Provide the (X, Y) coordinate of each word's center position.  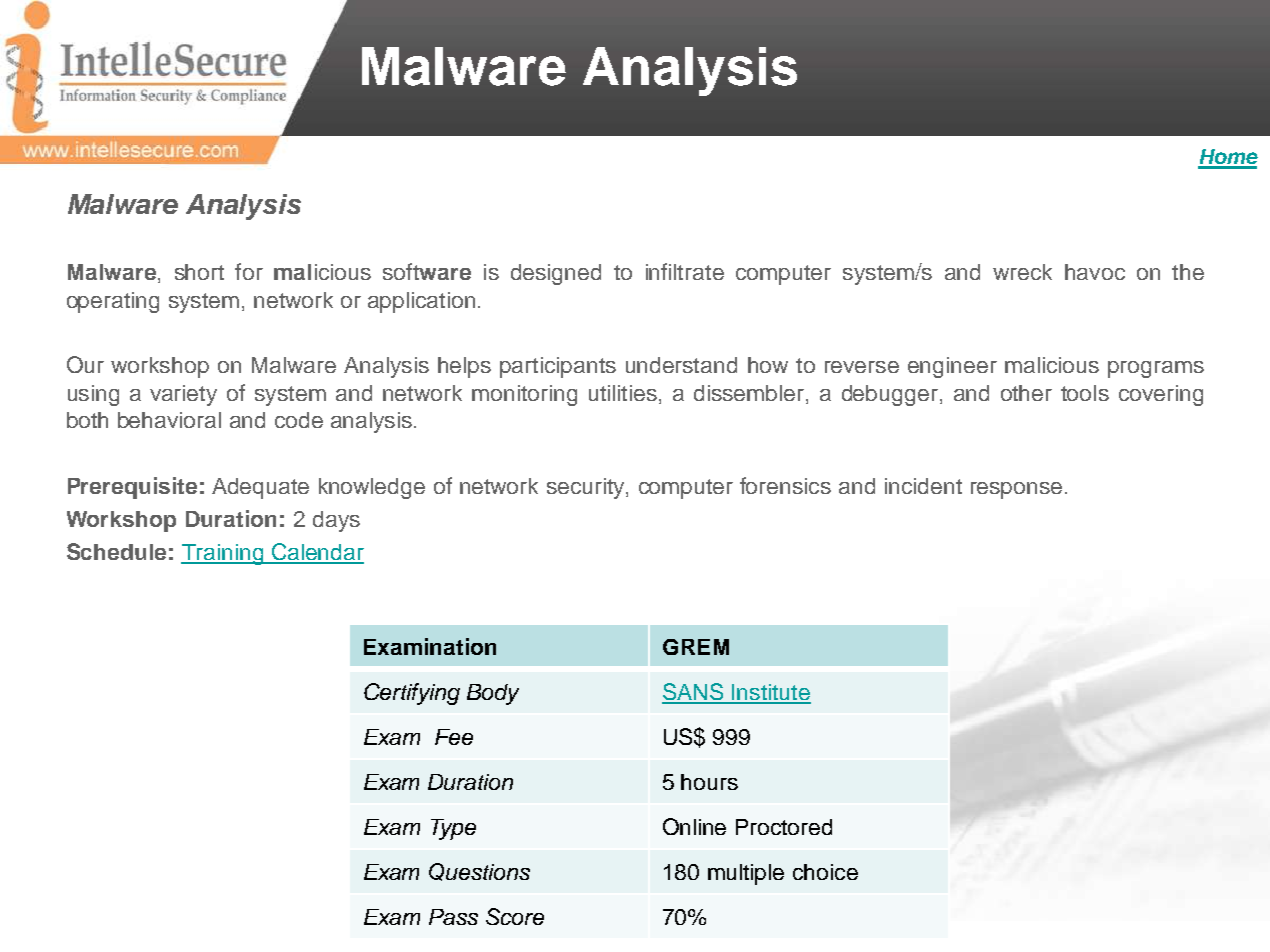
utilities (623, 393)
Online (694, 826)
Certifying (412, 694)
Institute (770, 693)
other (1026, 393)
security (587, 488)
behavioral (169, 420)
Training (223, 554)
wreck (1022, 272)
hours (709, 782)
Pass (453, 917)
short (199, 272)
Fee (454, 737)
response (1016, 490)
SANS (694, 693)
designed (556, 274)
